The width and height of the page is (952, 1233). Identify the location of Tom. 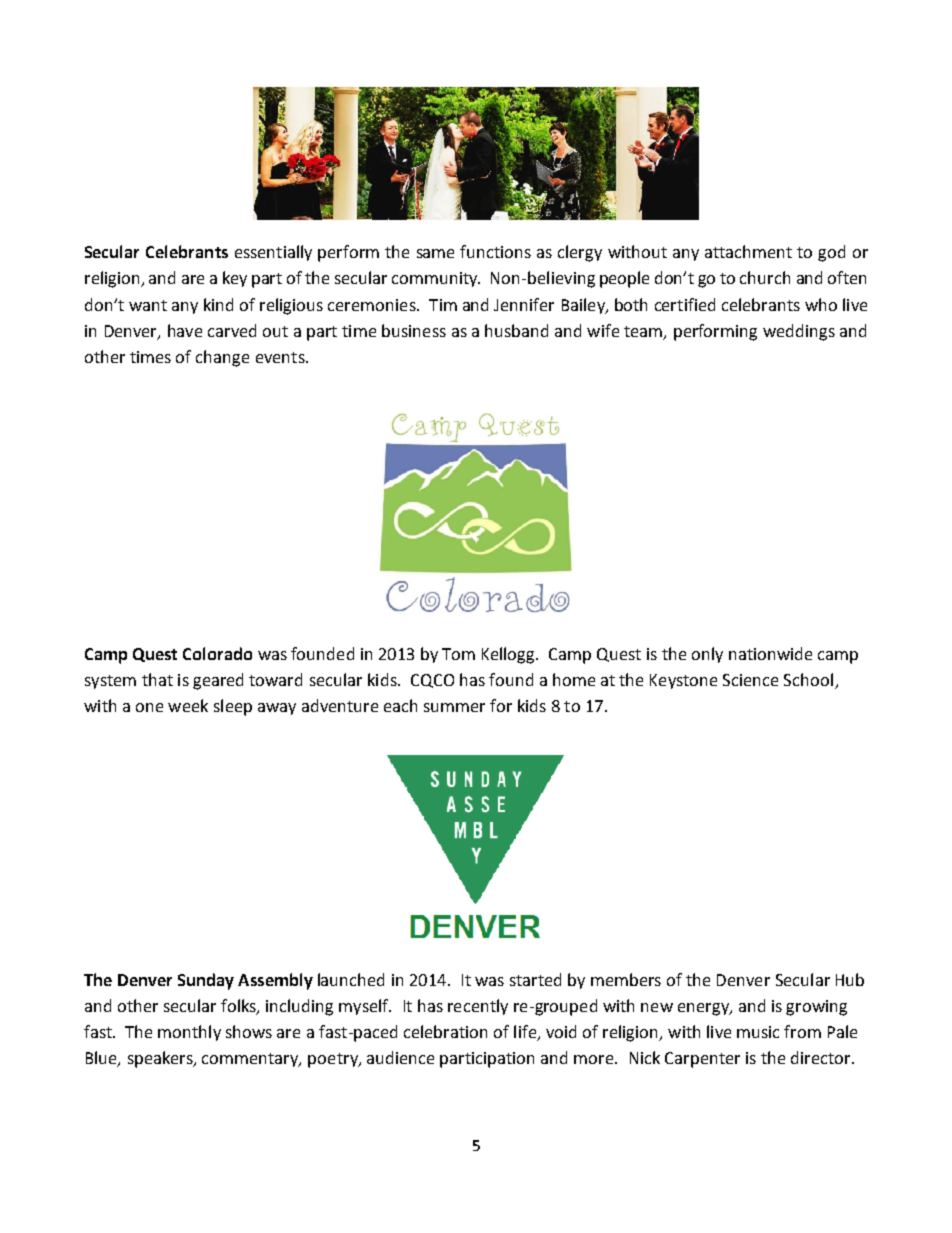
(458, 654).
